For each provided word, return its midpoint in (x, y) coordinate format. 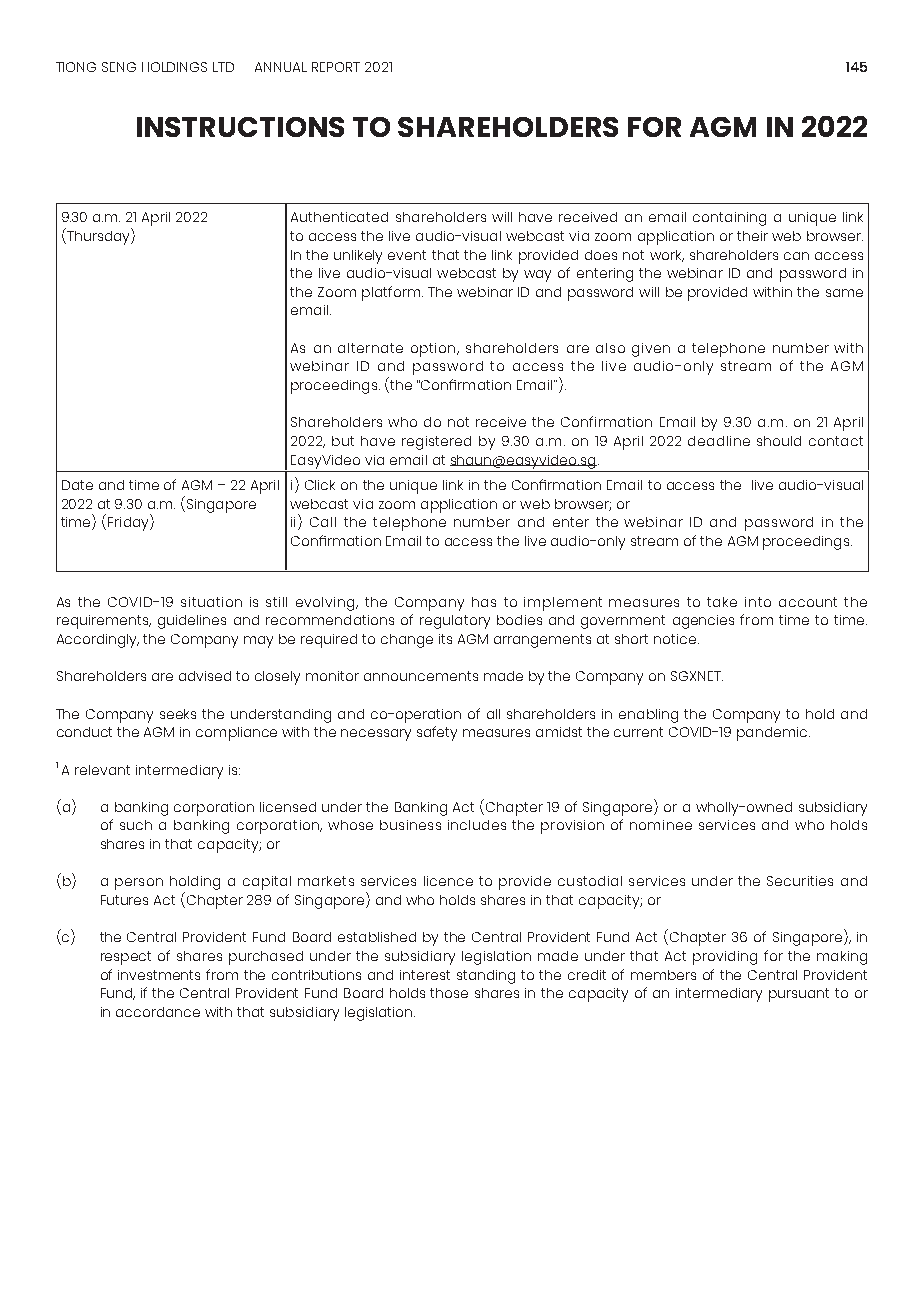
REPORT (336, 67)
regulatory (455, 622)
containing (729, 219)
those (449, 993)
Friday (129, 522)
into (758, 602)
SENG (119, 67)
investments (159, 975)
